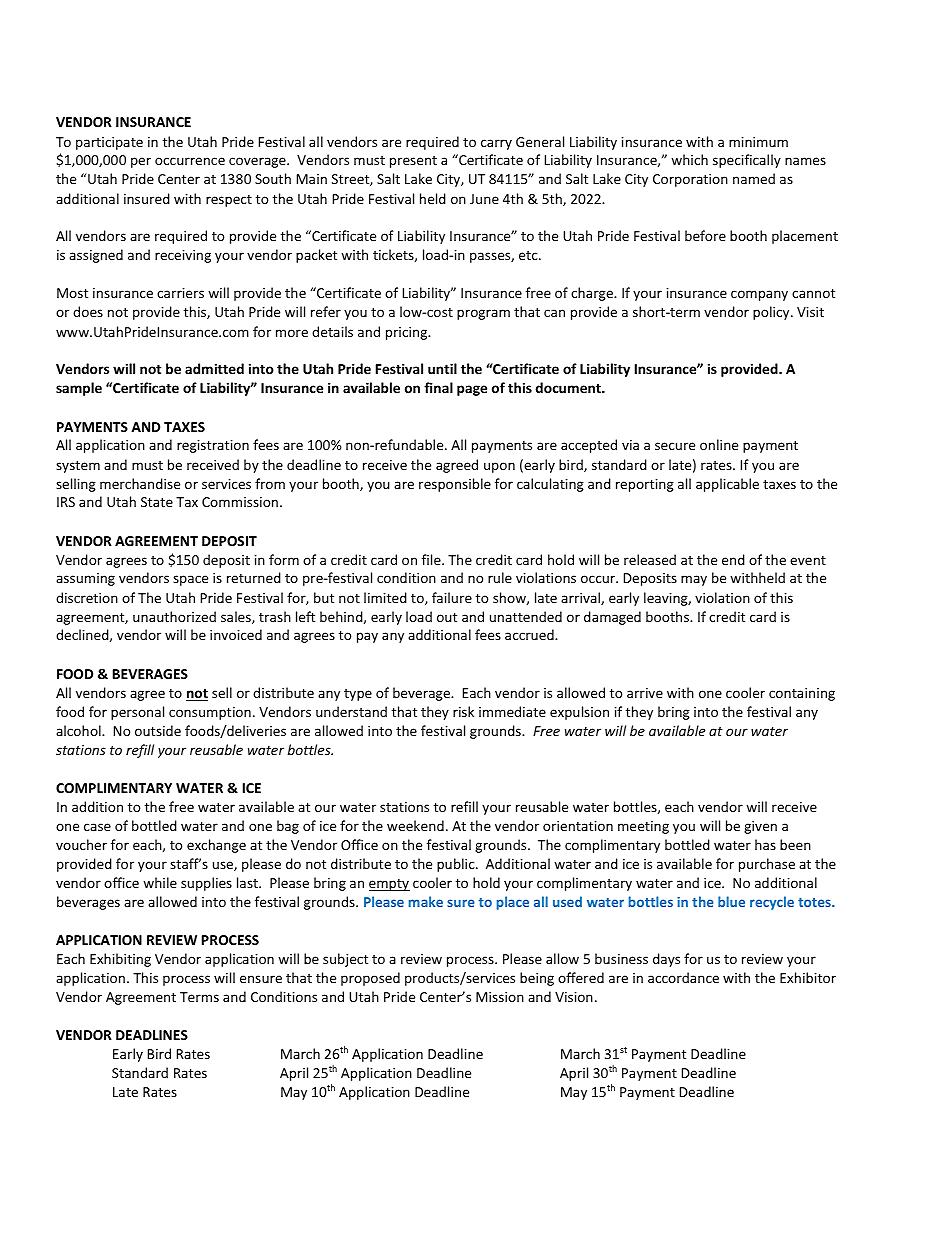 The image size is (952, 1233). What do you see at coordinates (370, 979) in the page?
I see `proposed` at bounding box center [370, 979].
